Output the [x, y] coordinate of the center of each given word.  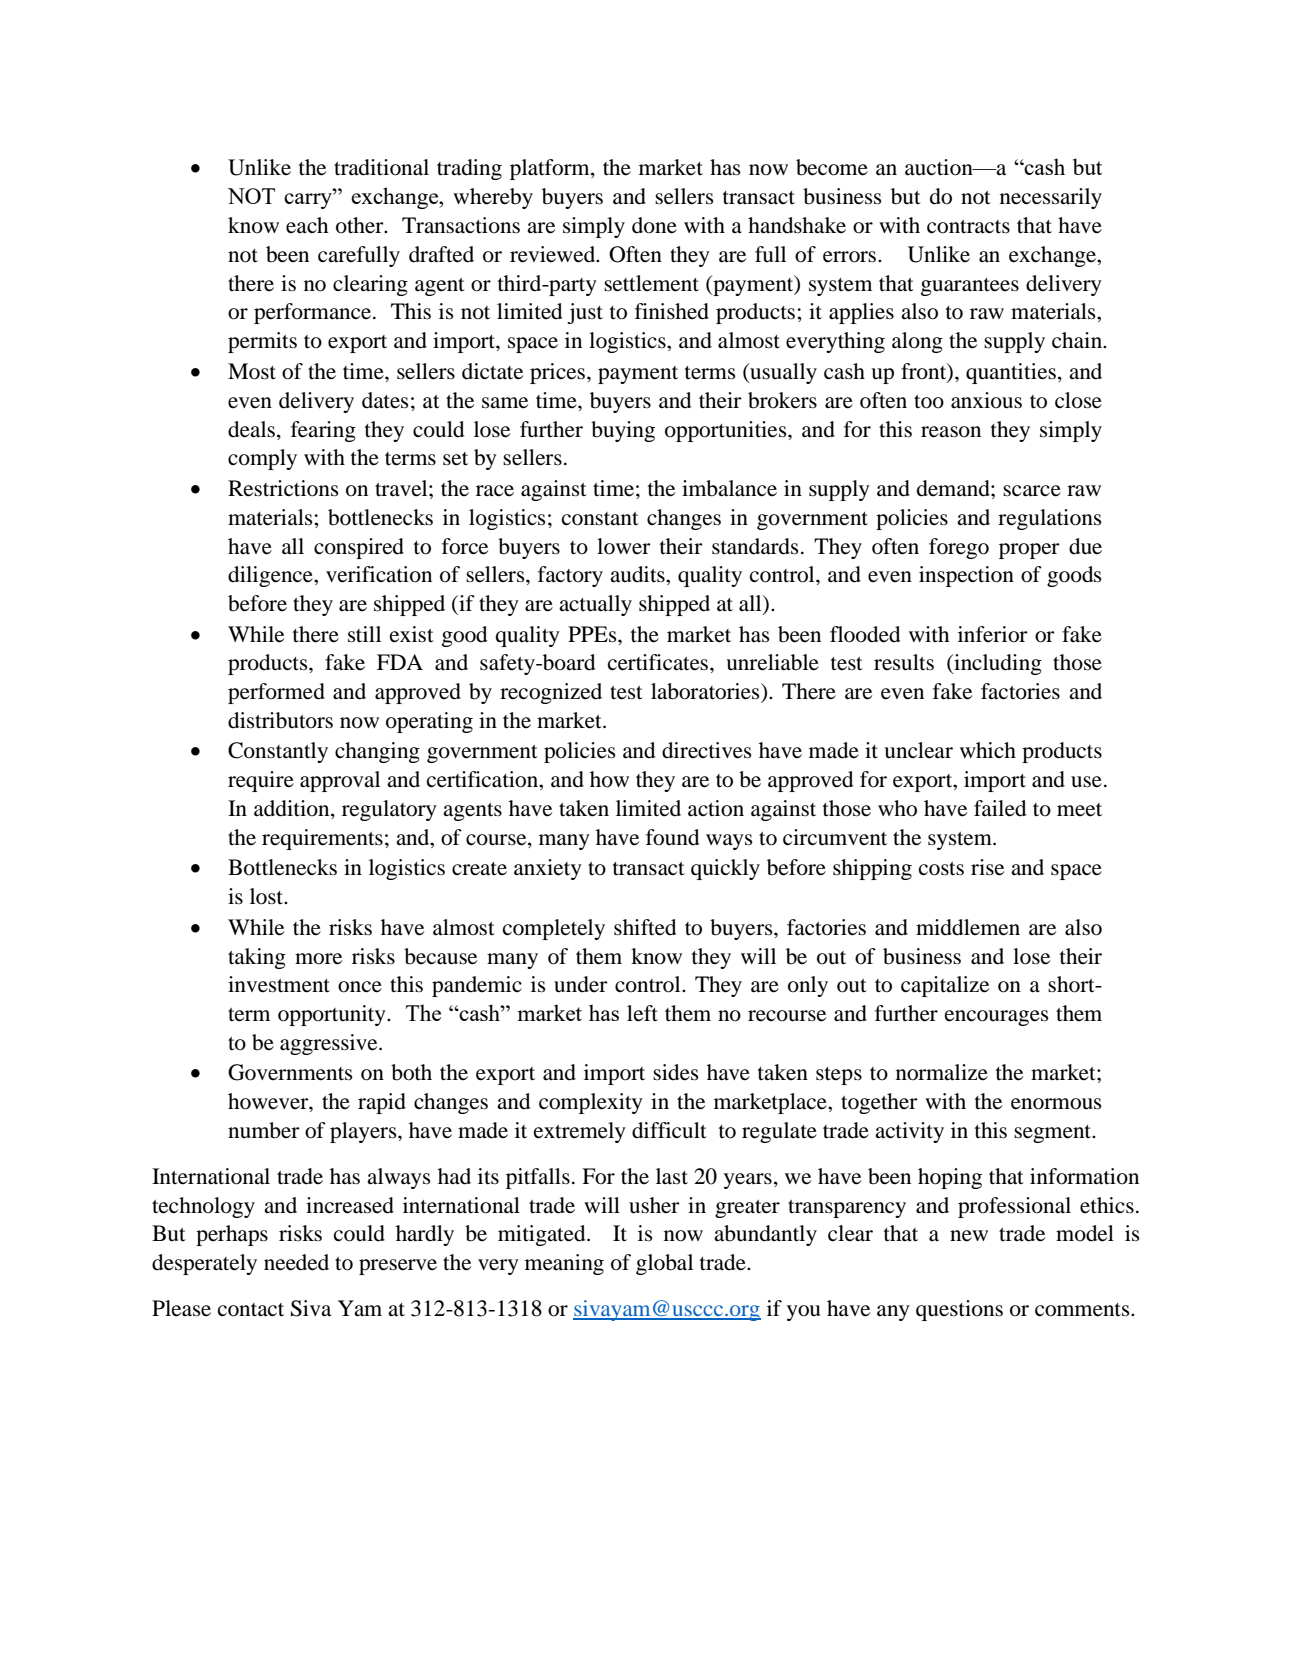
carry [309, 200]
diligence [271, 576]
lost [268, 896]
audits [638, 574]
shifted [645, 927]
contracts [968, 227]
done [654, 225]
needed [296, 1262]
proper [1029, 551]
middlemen [968, 927]
